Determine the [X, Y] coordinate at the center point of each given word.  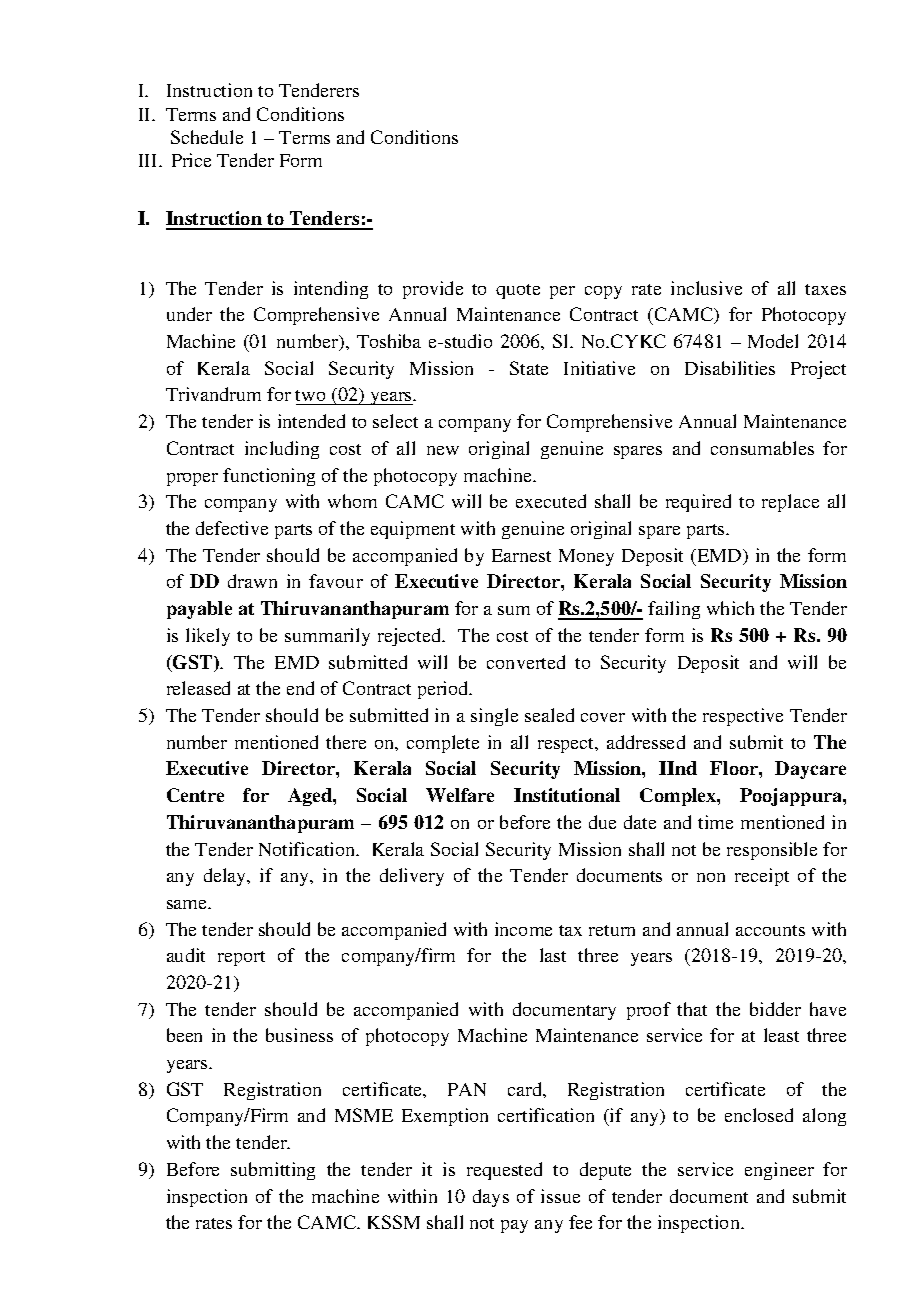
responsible [772, 851]
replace [790, 503]
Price [191, 160]
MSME [364, 1115]
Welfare [460, 795]
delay [226, 877]
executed [551, 501]
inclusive [706, 288]
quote [518, 291]
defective [232, 528]
